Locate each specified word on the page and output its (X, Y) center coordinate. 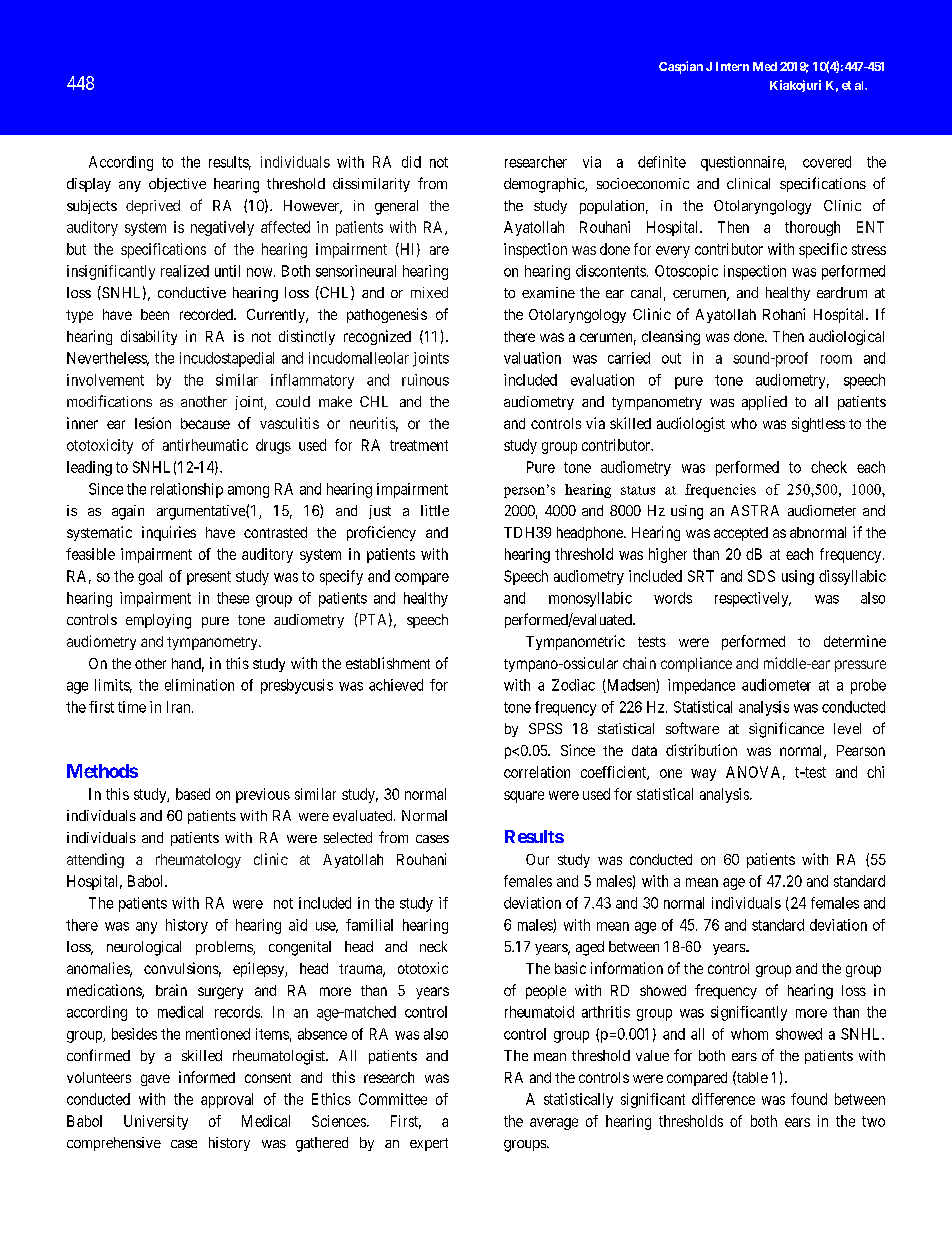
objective (177, 185)
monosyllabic (590, 599)
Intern (732, 66)
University (156, 1122)
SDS (761, 576)
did (411, 162)
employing (158, 621)
